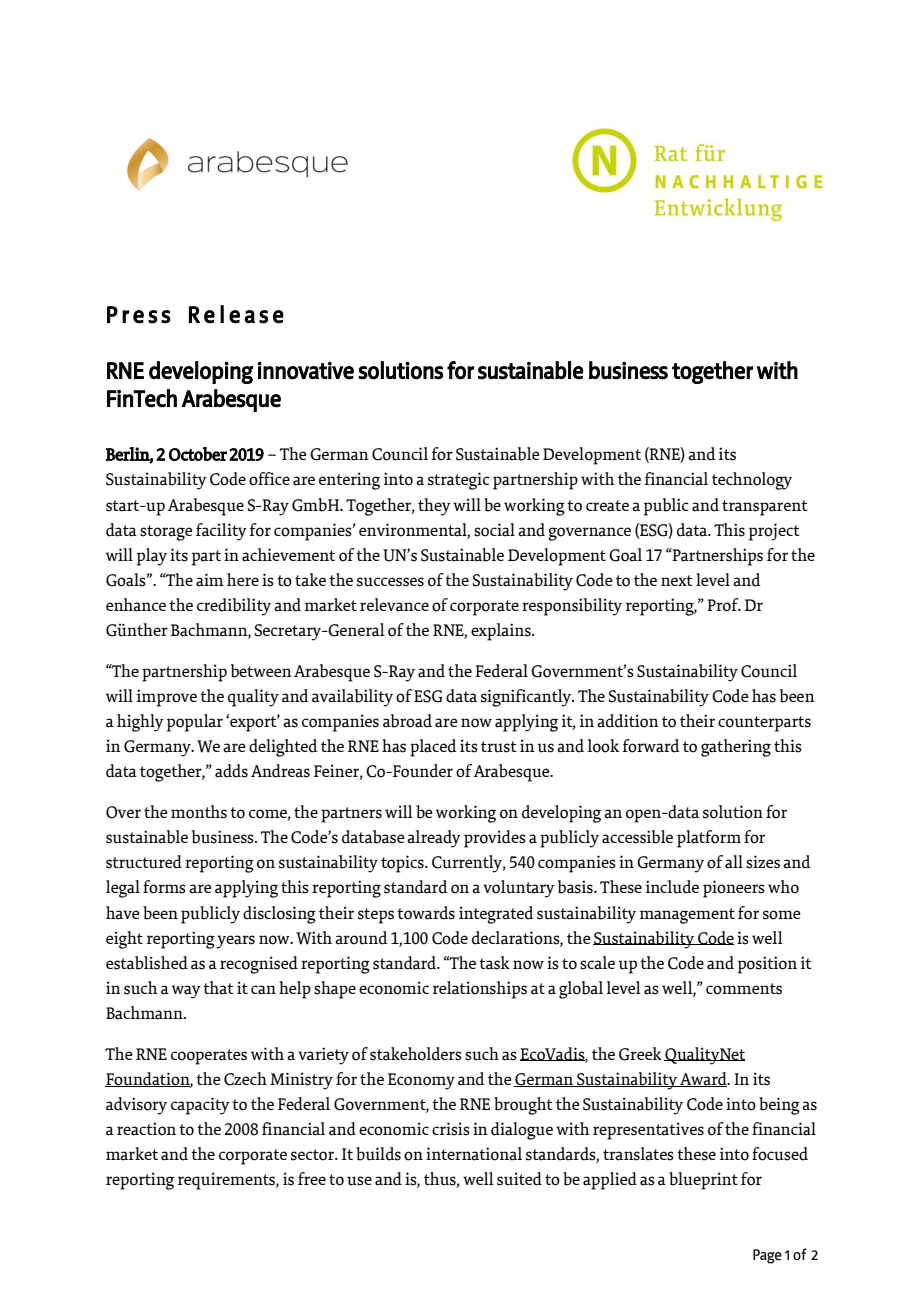 This image has width=924, height=1309. I want to click on platform, so click(709, 839).
